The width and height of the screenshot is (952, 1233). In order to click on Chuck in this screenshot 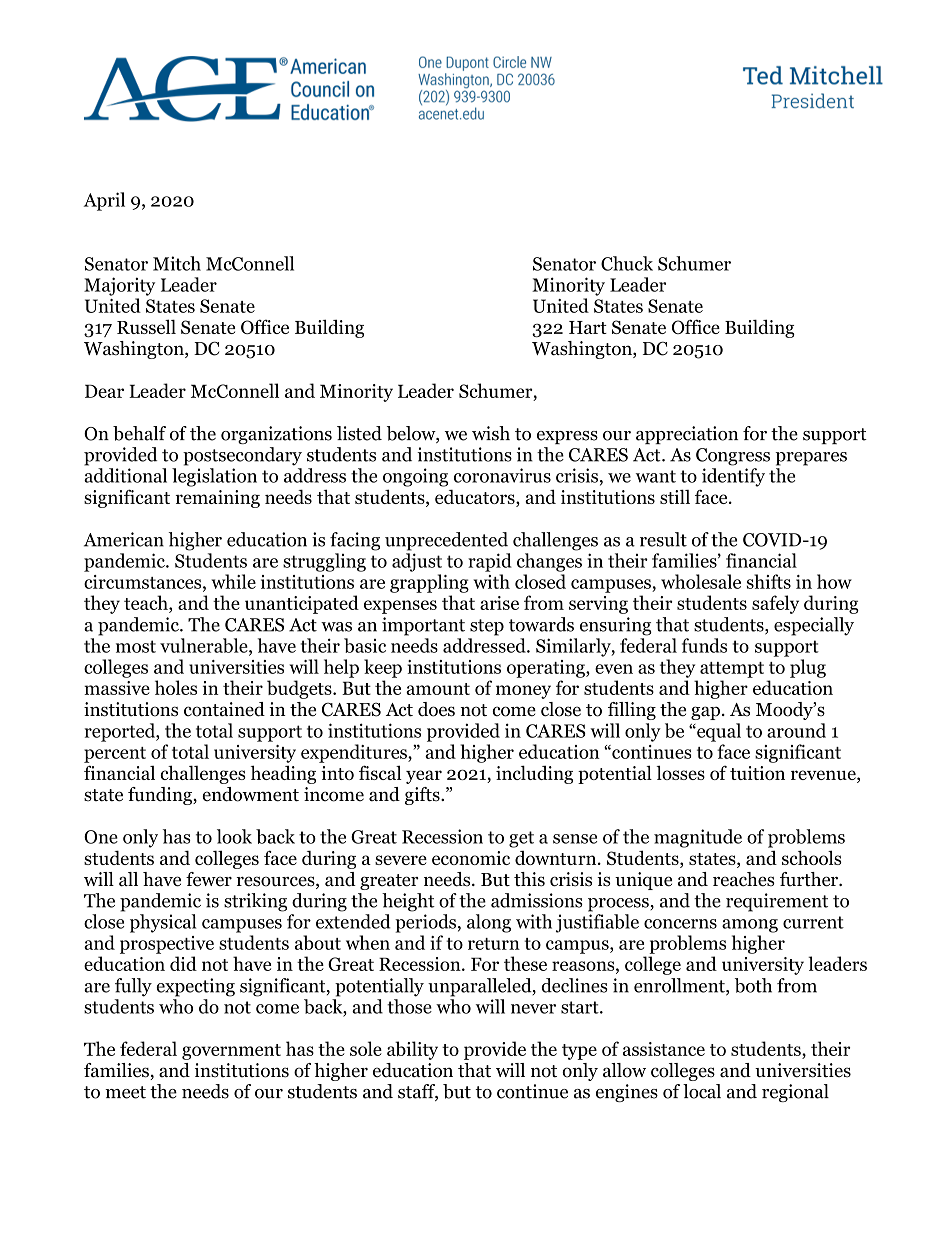, I will do `click(627, 263)`.
